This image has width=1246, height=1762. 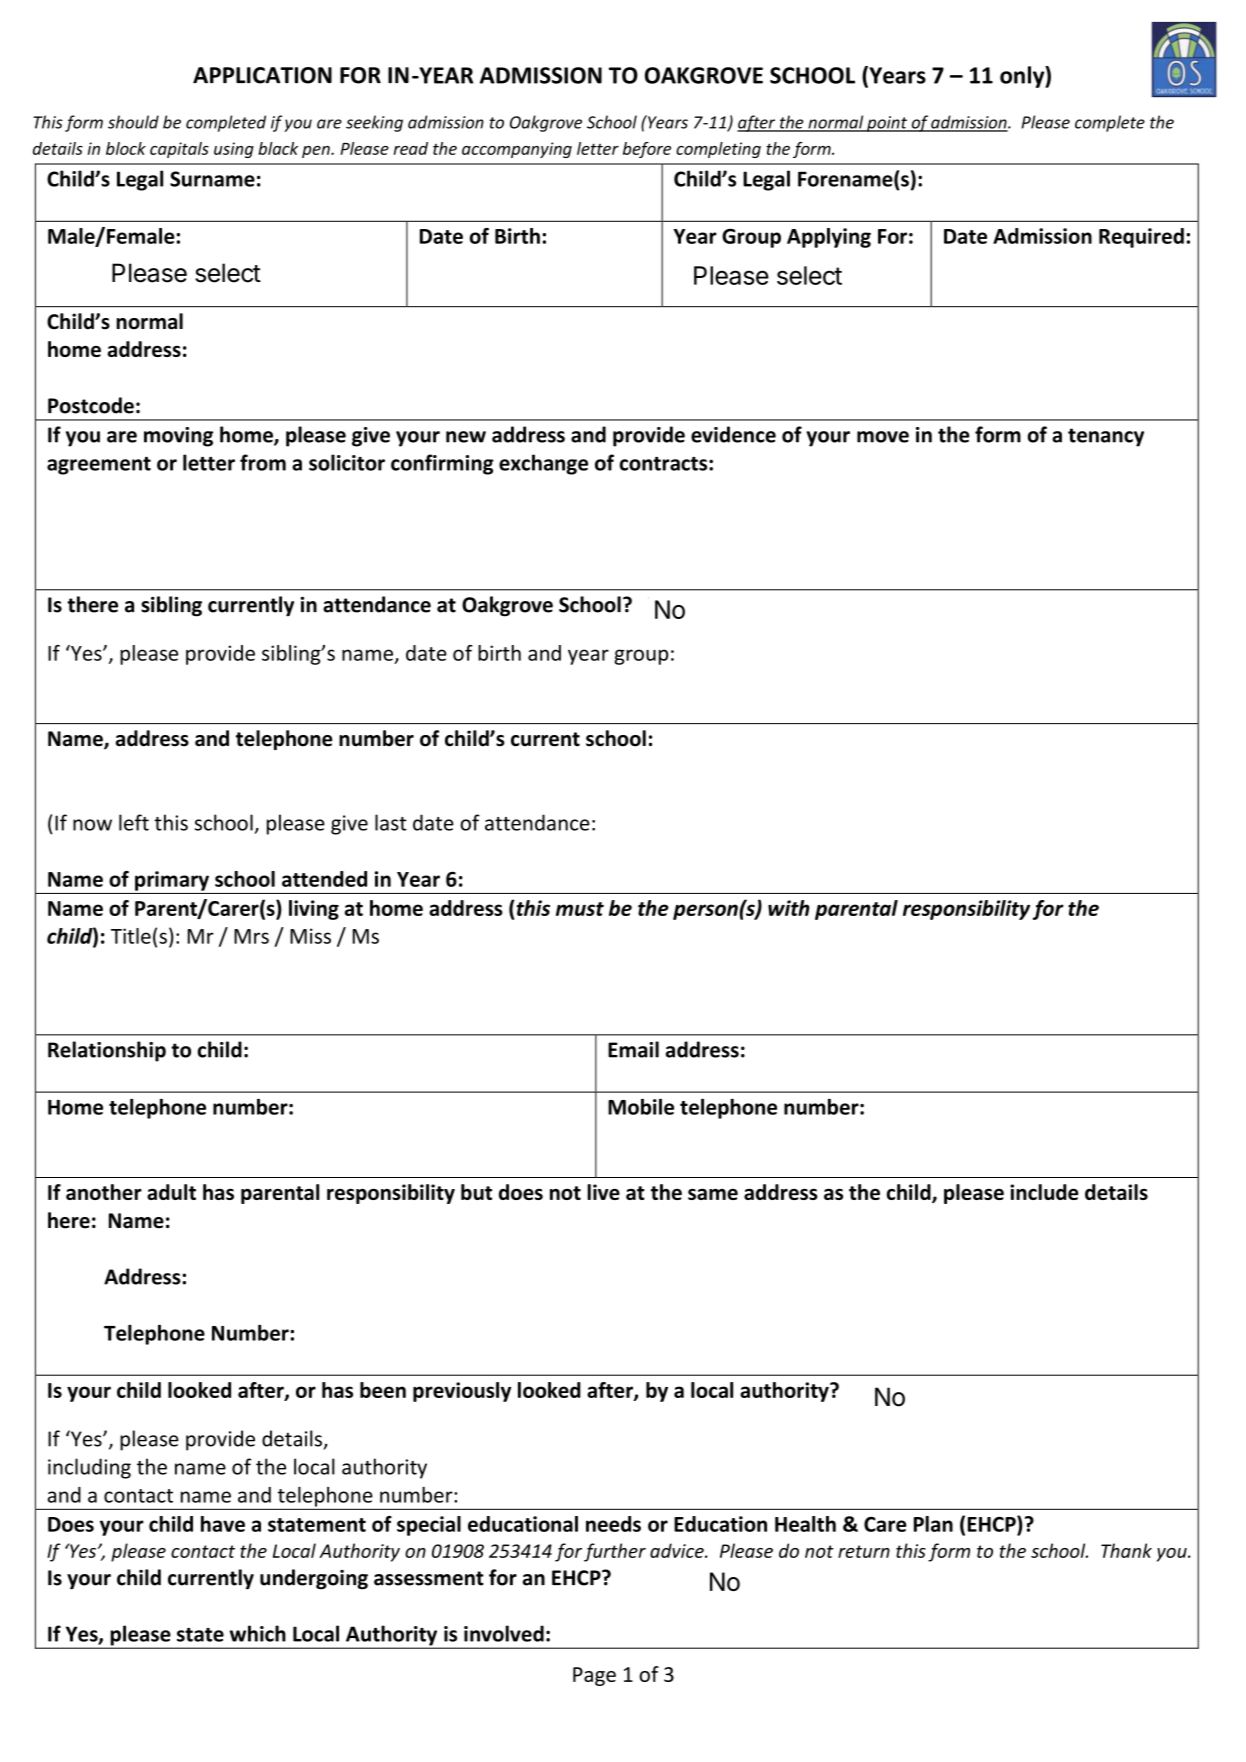 What do you see at coordinates (594, 1676) in the image?
I see `Page` at bounding box center [594, 1676].
